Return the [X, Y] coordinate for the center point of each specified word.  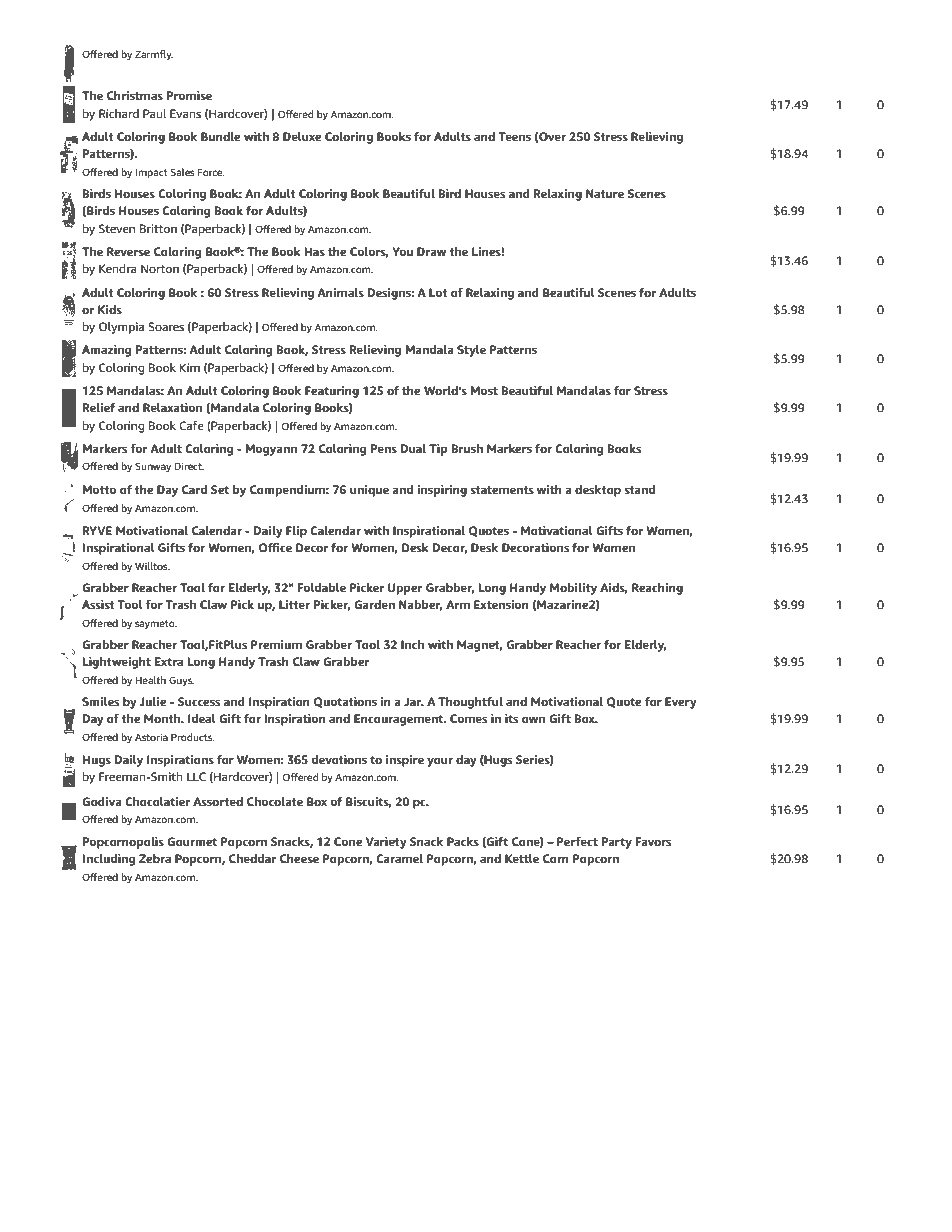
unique [369, 491]
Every [681, 703]
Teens [514, 136]
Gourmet [192, 841]
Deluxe [302, 136]
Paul [154, 113]
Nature [605, 193]
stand [639, 489]
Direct [189, 466]
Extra [169, 661]
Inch [412, 644]
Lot [438, 292]
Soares [166, 326]
